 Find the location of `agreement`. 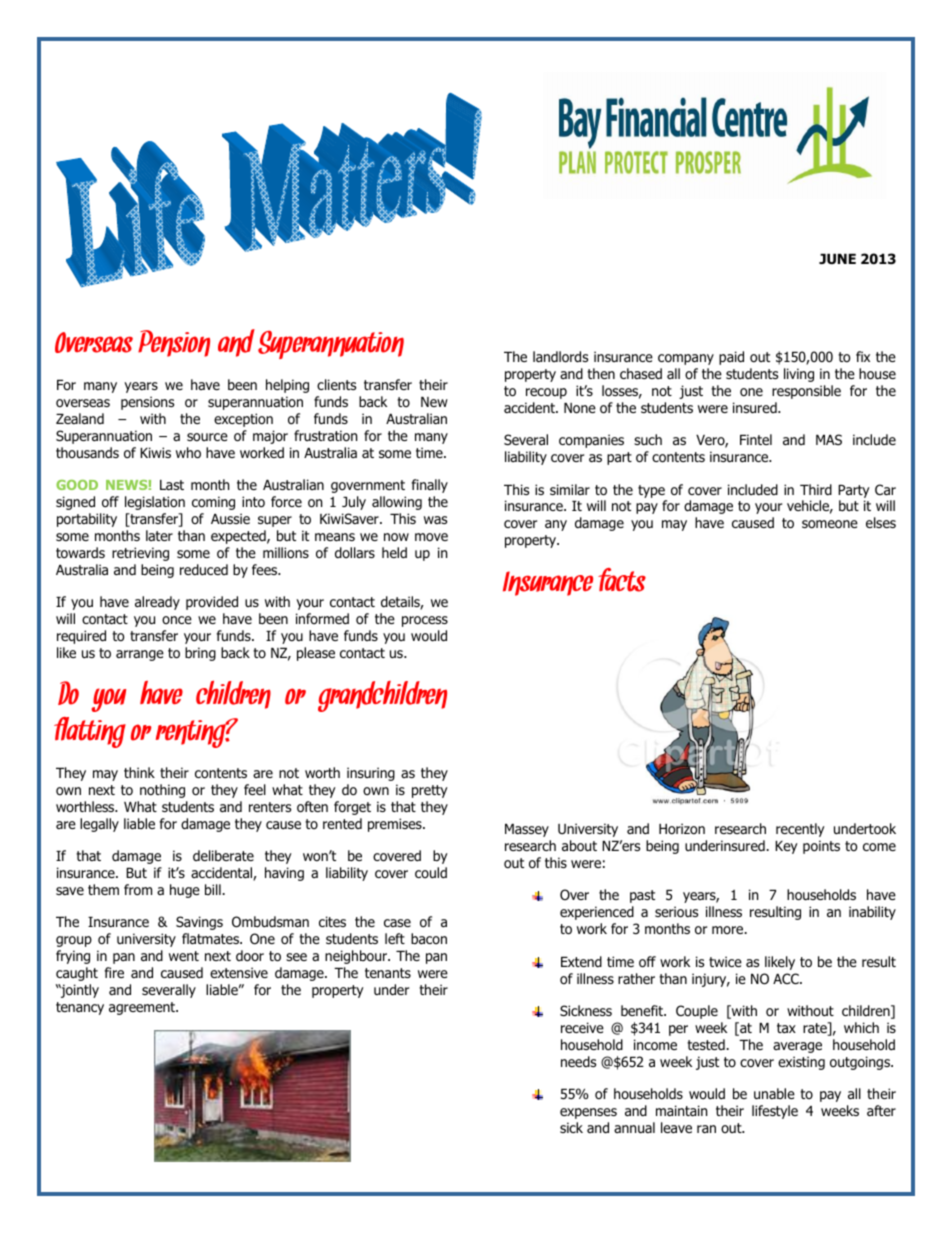

agreement is located at coordinates (143, 1008).
